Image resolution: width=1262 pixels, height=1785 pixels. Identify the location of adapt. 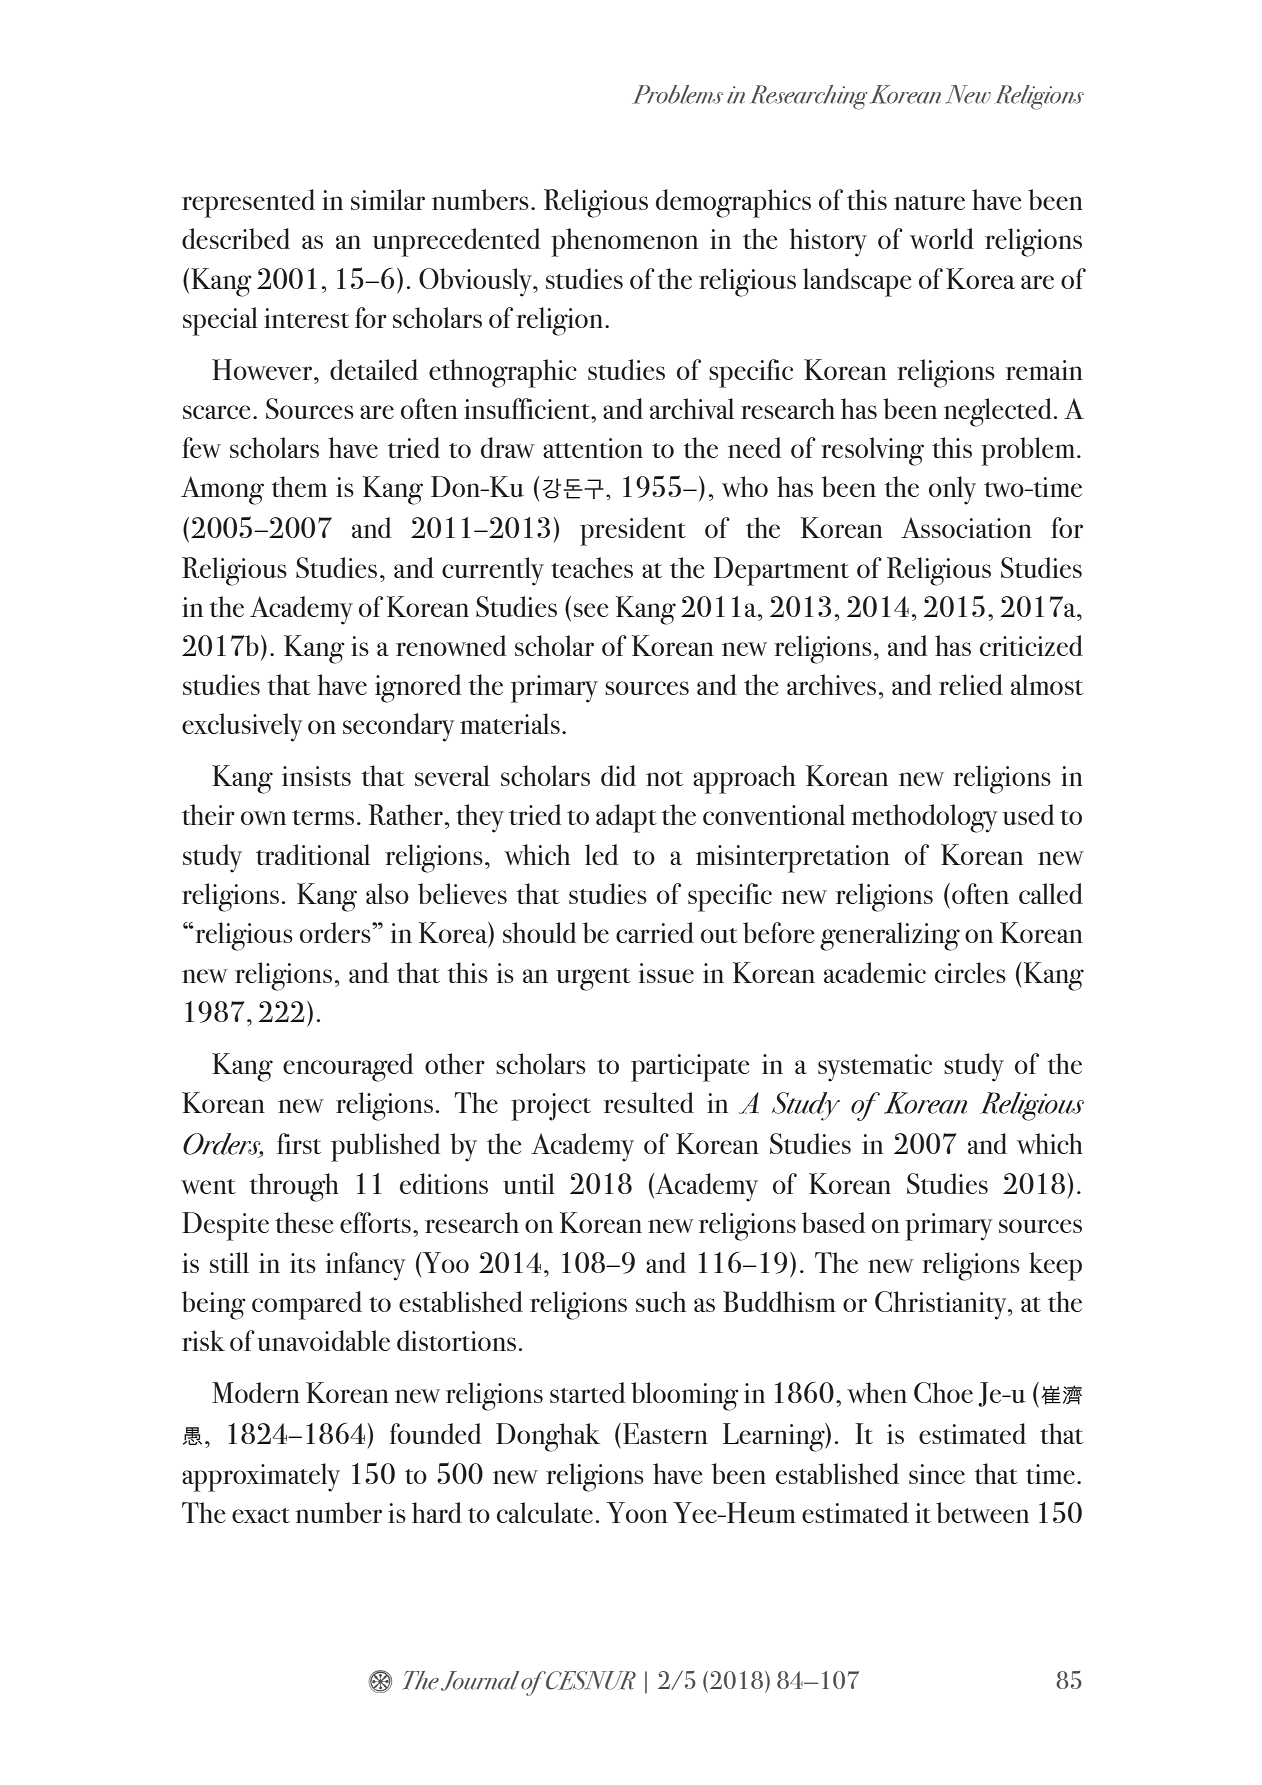
(626, 818).
